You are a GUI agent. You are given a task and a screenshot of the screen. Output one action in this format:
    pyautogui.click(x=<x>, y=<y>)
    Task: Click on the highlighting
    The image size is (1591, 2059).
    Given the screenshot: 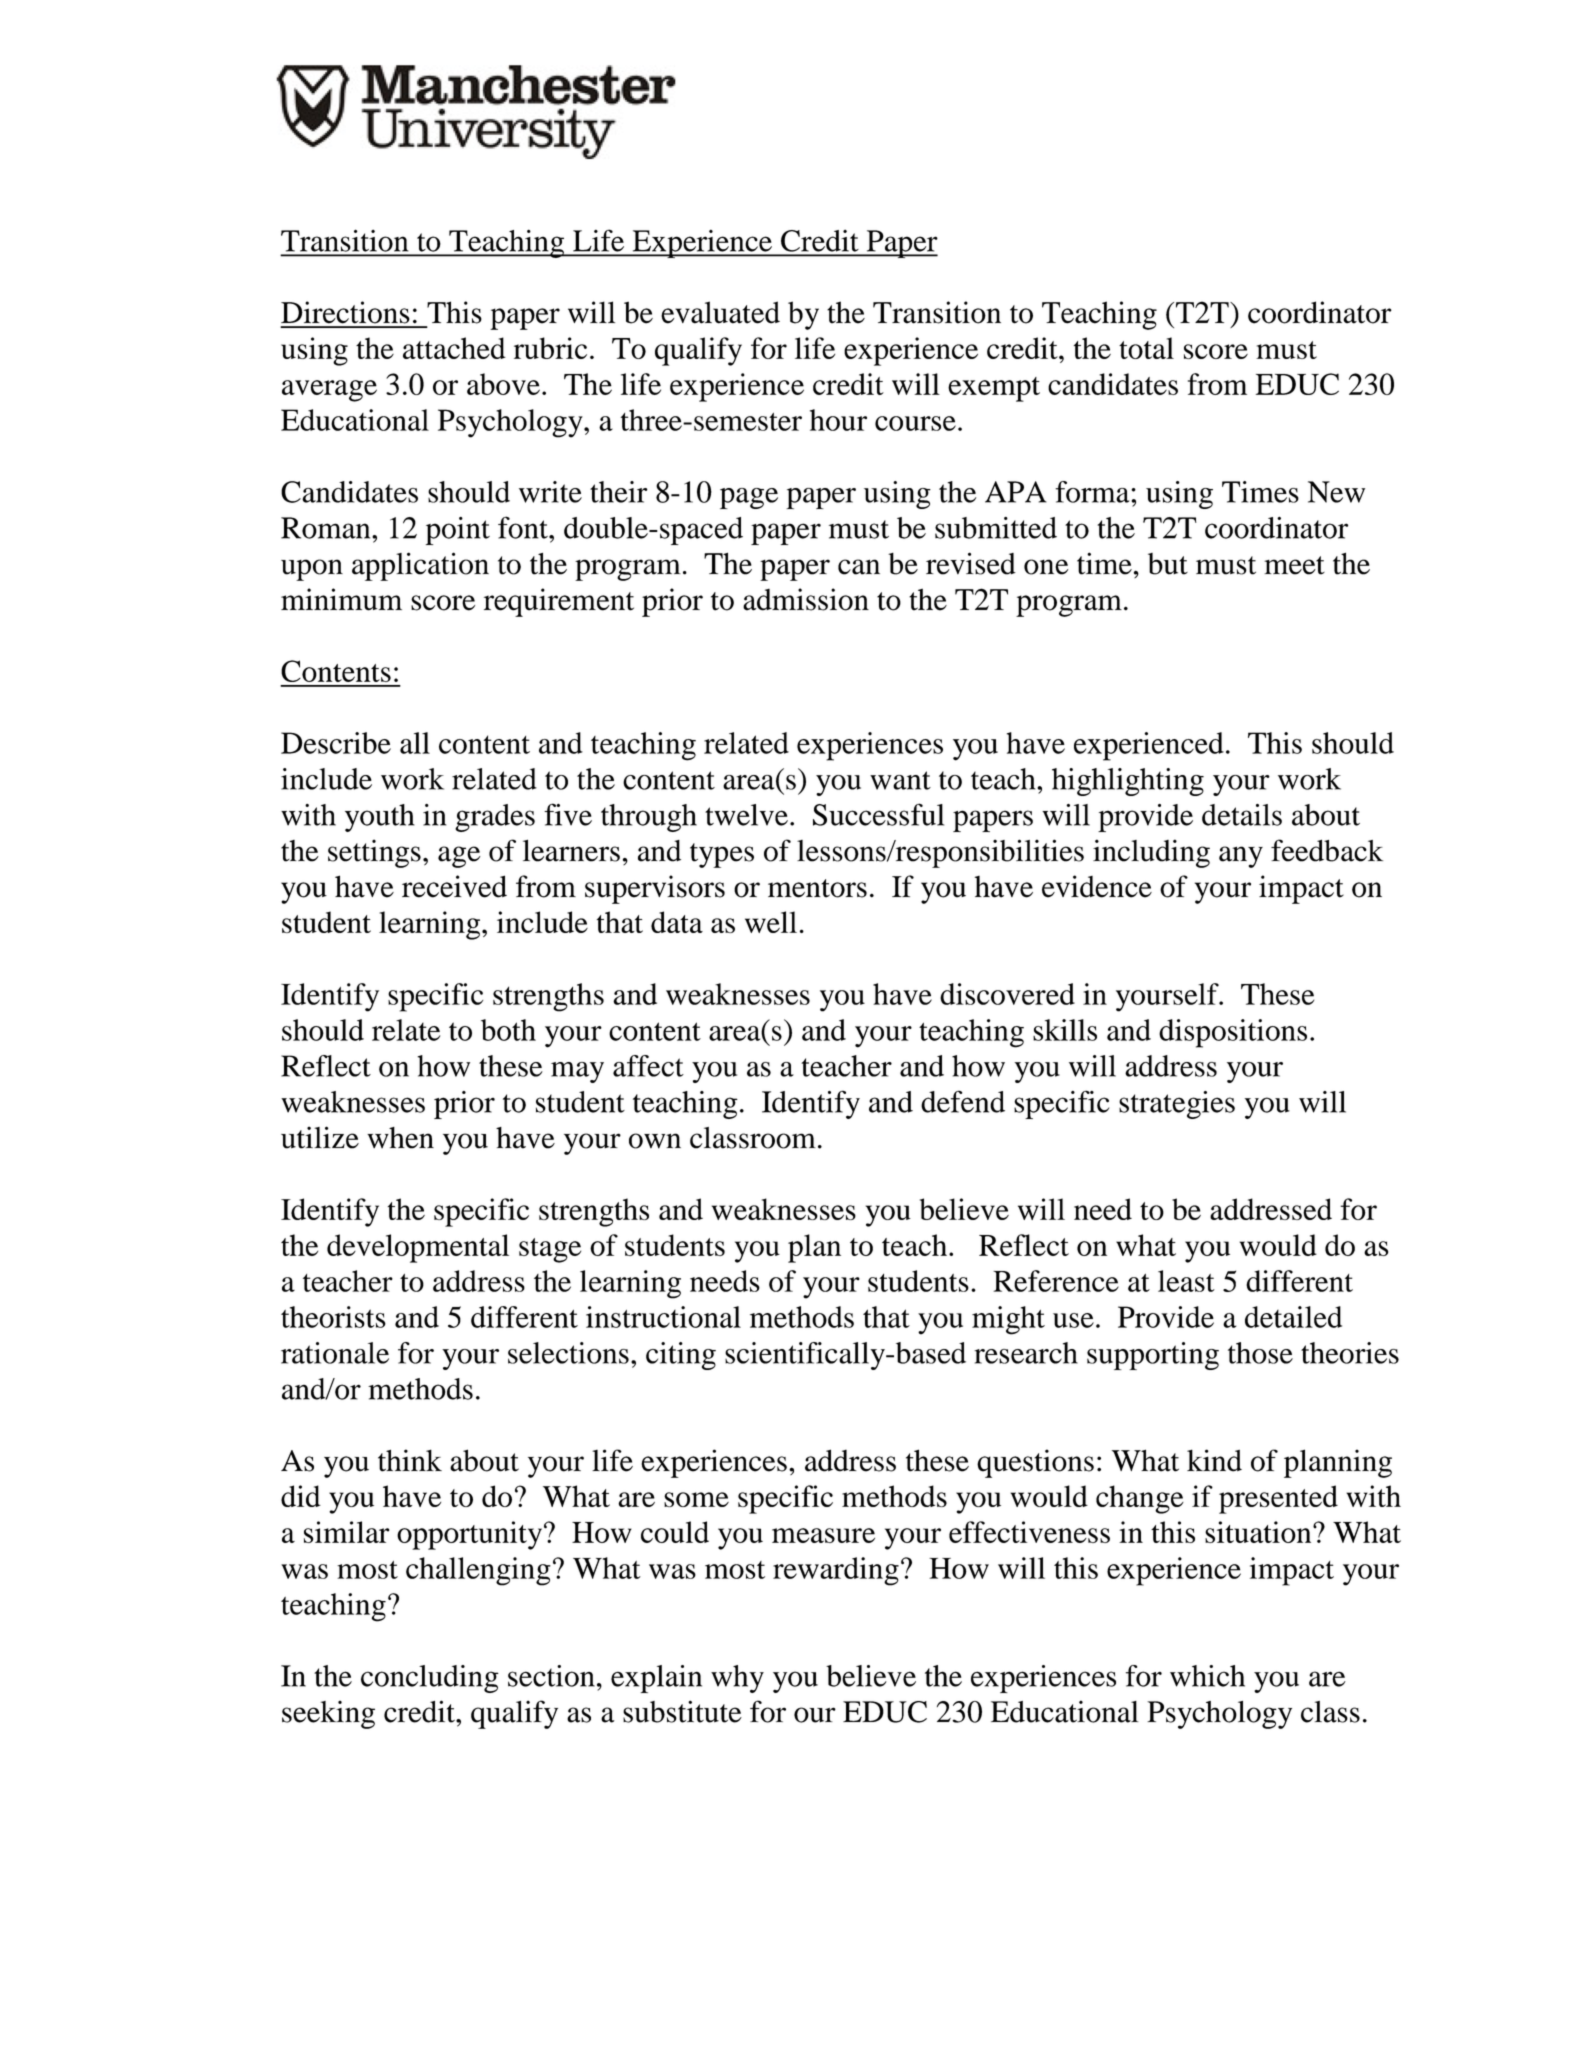 What is the action you would take?
    pyautogui.click(x=1128, y=782)
